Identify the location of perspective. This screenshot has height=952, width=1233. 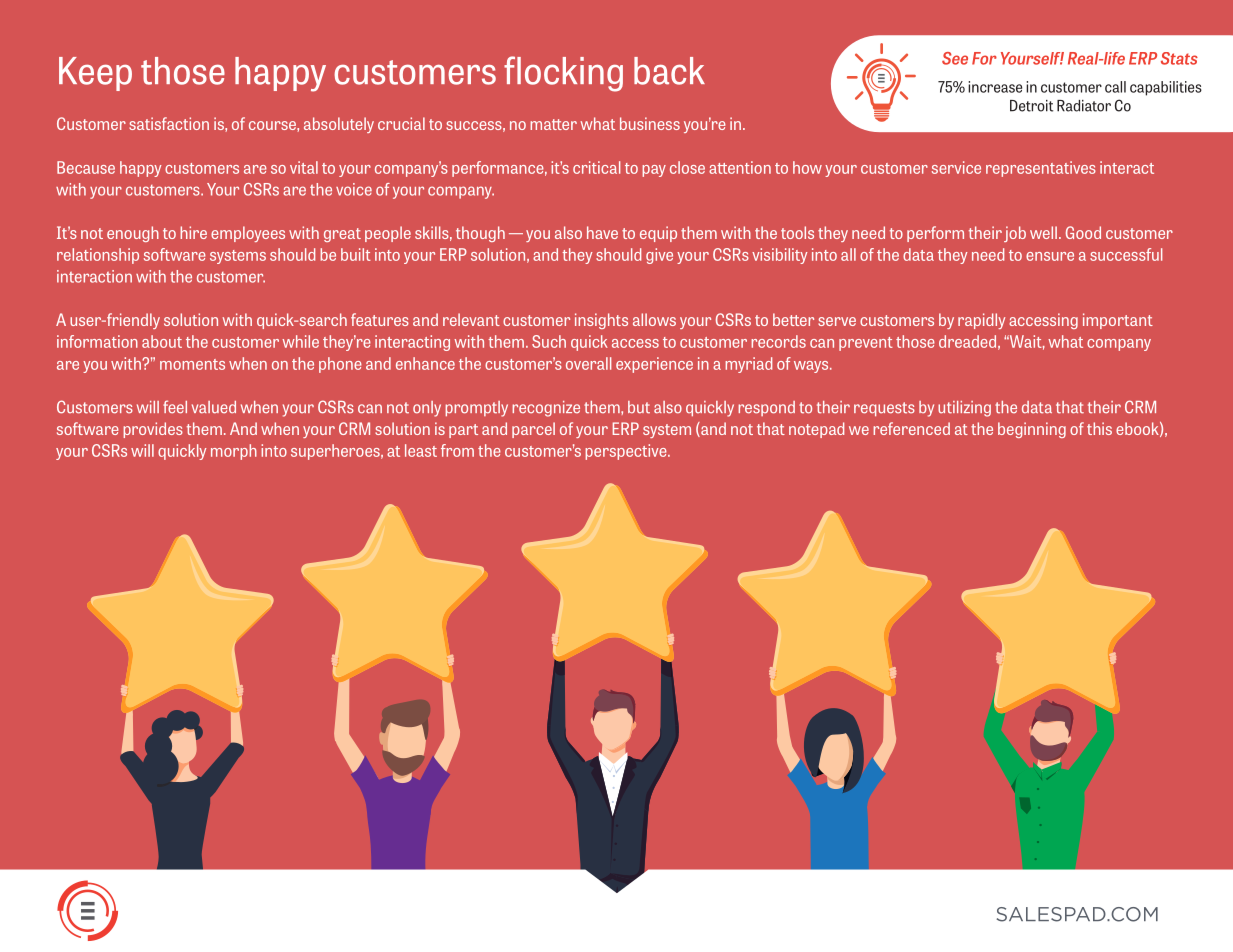
(627, 452).
